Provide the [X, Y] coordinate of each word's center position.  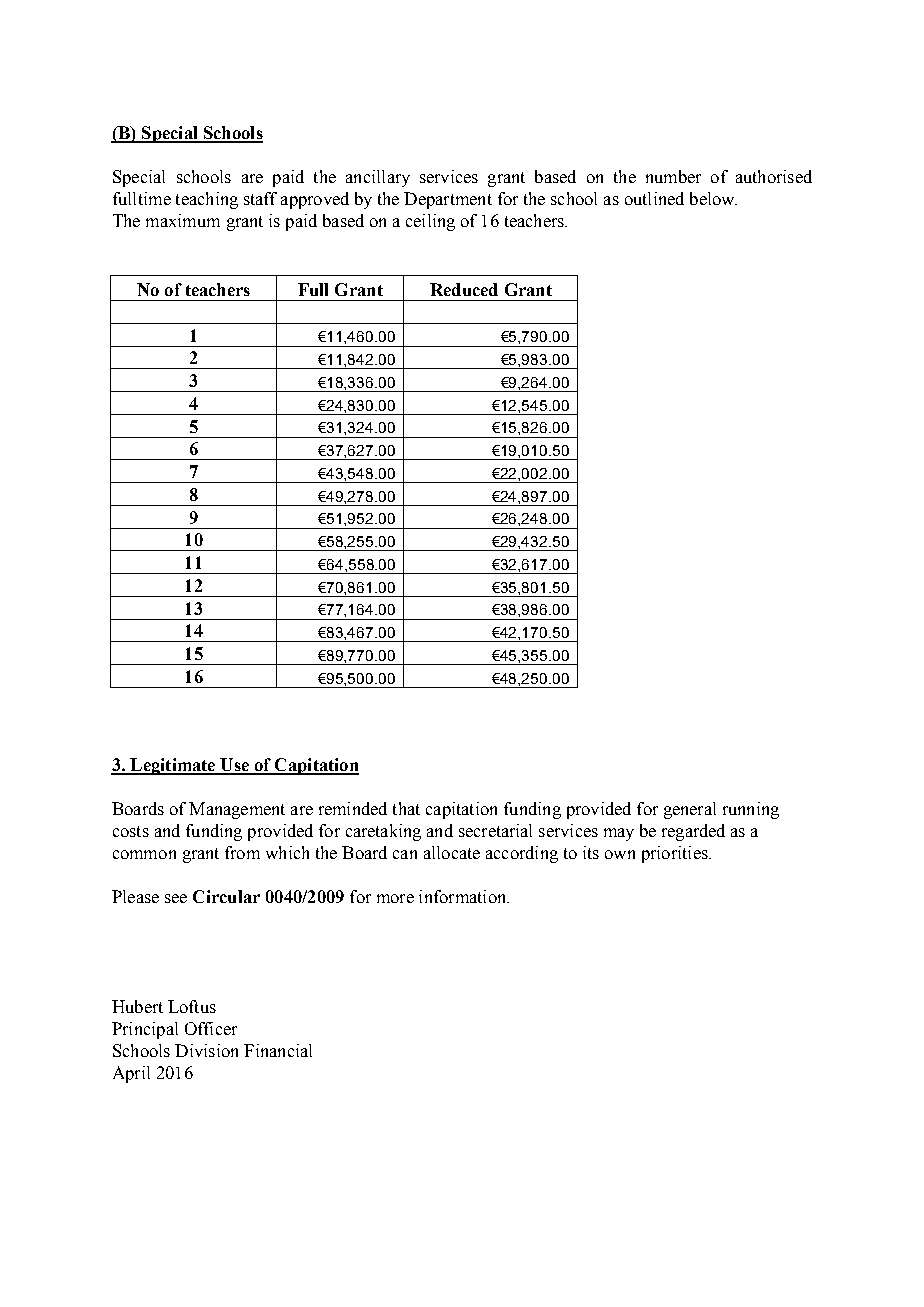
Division [206, 1050]
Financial [278, 1050]
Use [234, 766]
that [406, 808]
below [713, 198]
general [690, 810]
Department [448, 200]
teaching [207, 200]
